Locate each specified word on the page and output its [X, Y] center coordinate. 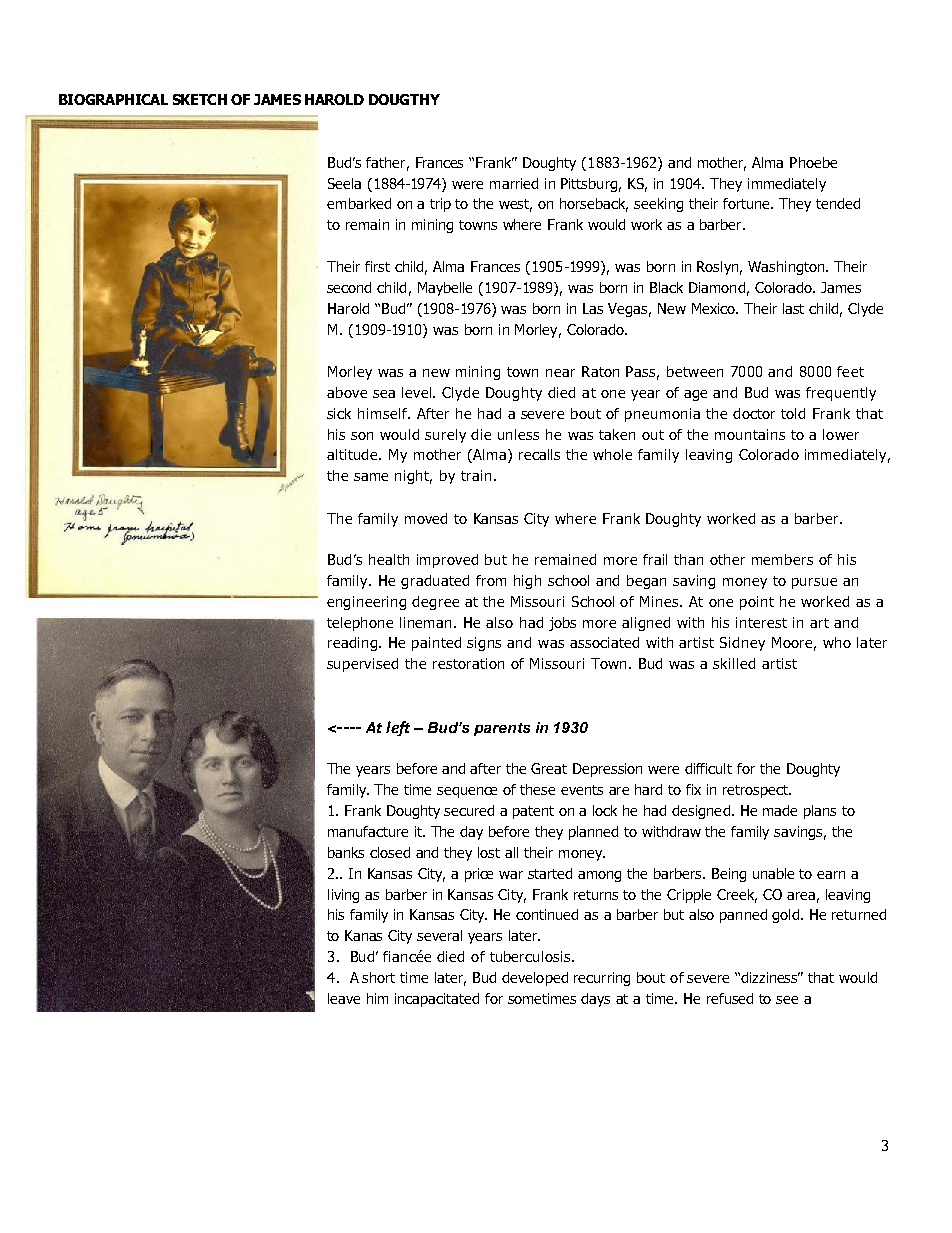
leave [344, 998]
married [514, 183]
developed [535, 979]
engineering [366, 603]
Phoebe [813, 162]
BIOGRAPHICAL [113, 99]
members [782, 559]
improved [447, 561]
